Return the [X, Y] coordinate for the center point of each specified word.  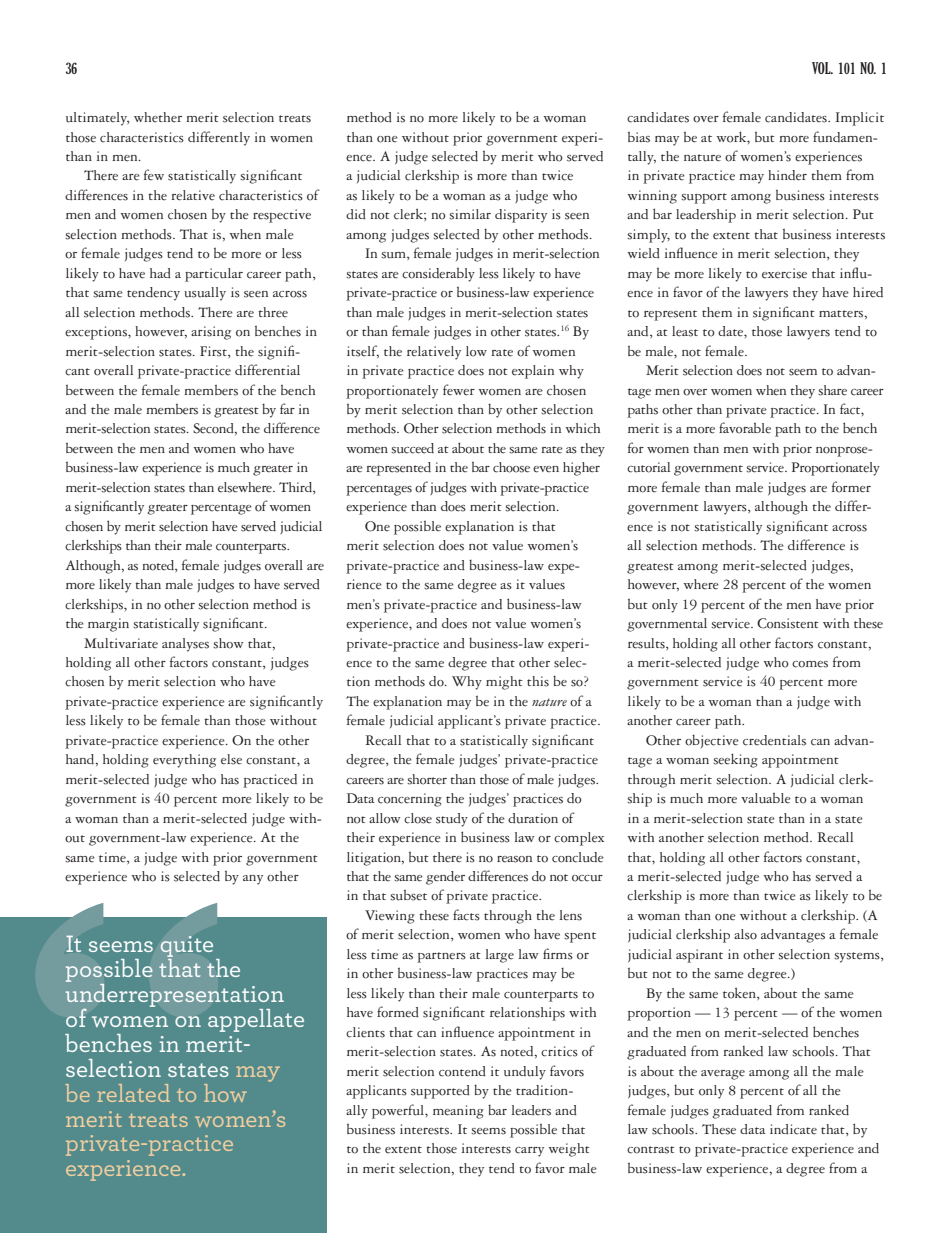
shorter [427, 779]
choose [511, 467]
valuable [766, 798]
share [832, 390]
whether [158, 117]
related [133, 1093]
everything [184, 761]
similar [470, 214]
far [287, 408]
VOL [822, 68]
